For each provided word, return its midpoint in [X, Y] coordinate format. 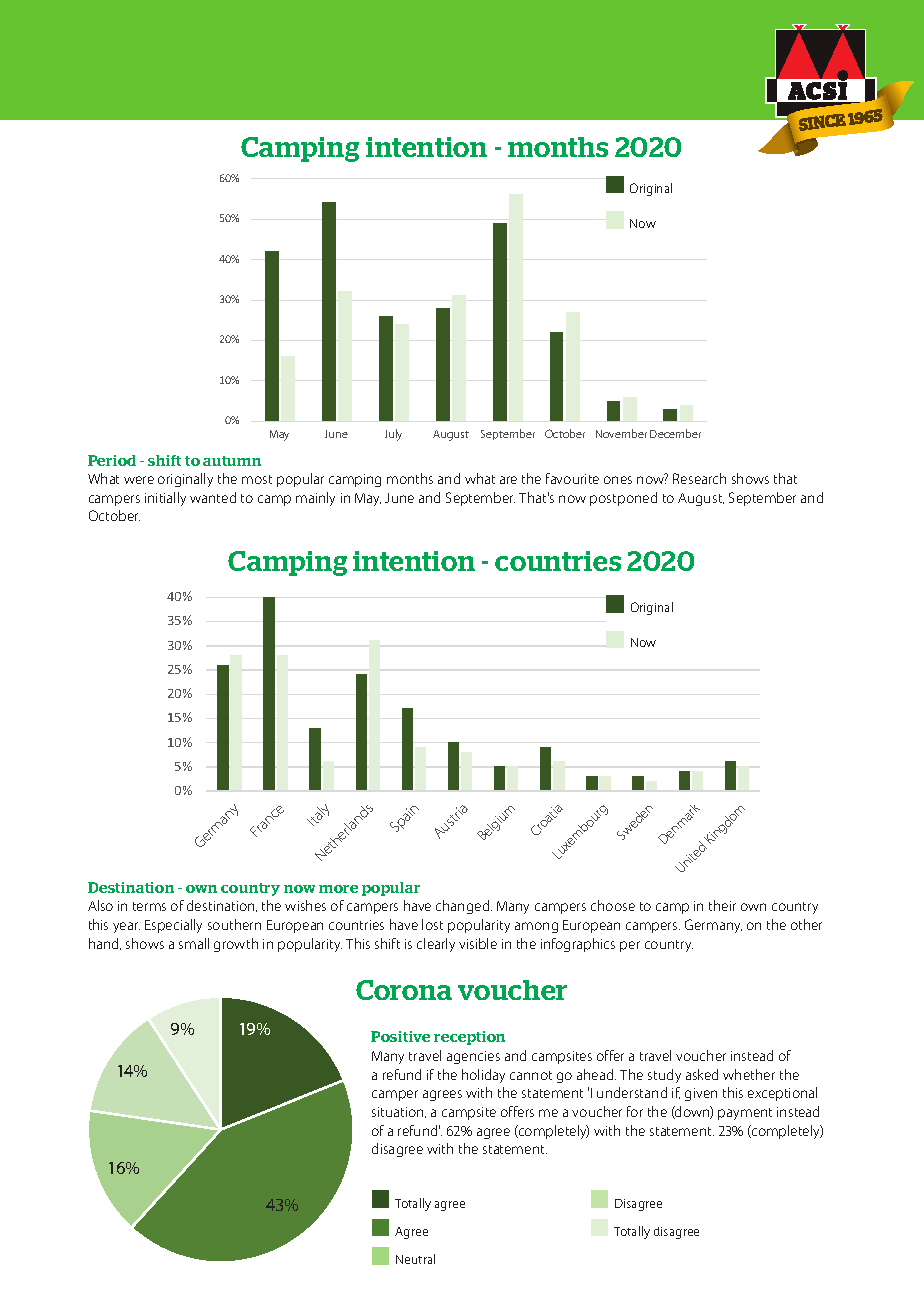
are [508, 480]
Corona [404, 990]
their [722, 905]
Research [699, 478]
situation [399, 1112]
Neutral [415, 1259]
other [806, 924]
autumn [232, 461]
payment [745, 1114]
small [194, 943]
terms [149, 906]
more [338, 889]
